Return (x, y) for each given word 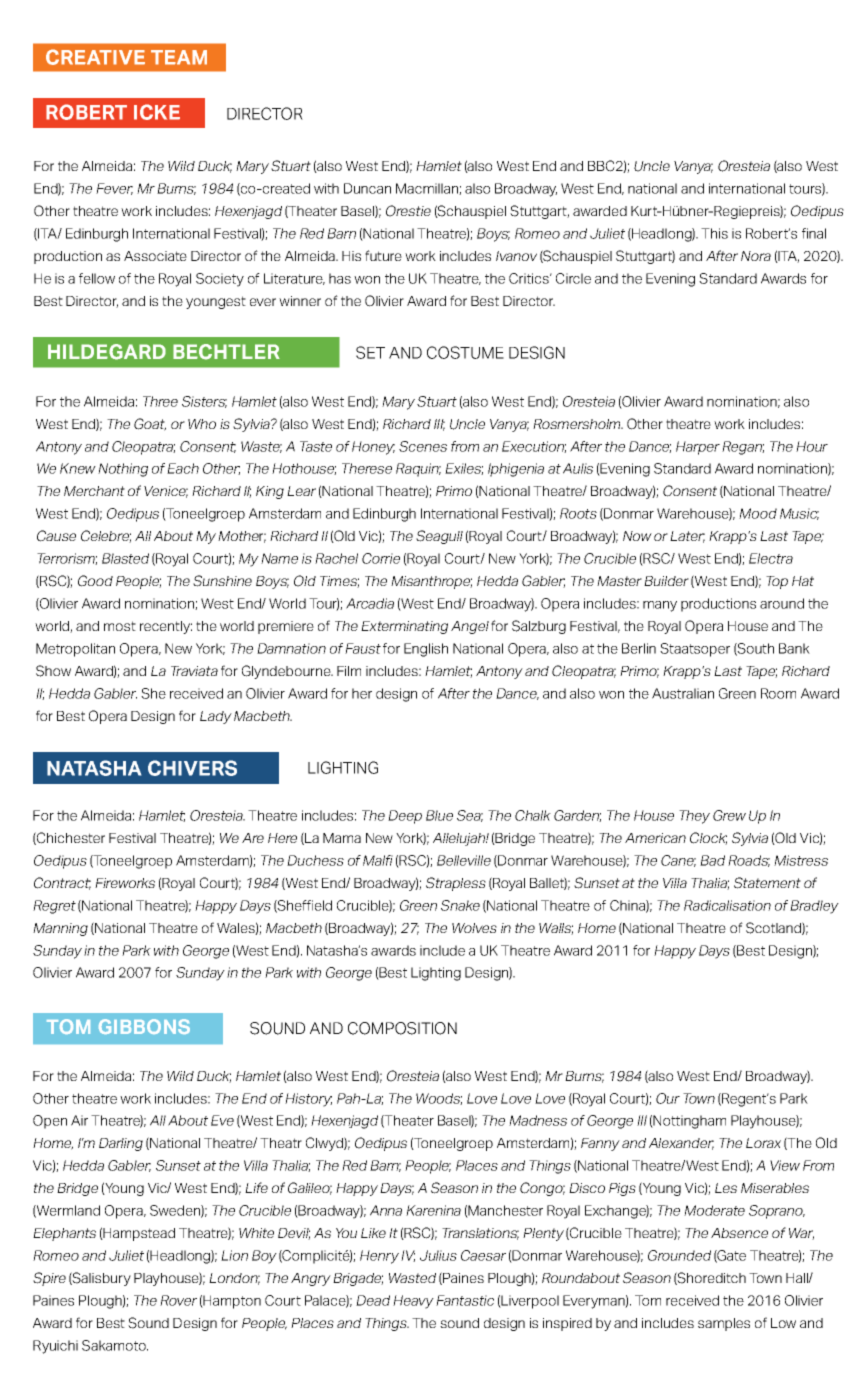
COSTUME (465, 352)
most (120, 626)
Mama (342, 838)
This (714, 233)
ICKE (157, 112)
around (782, 603)
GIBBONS (144, 1026)
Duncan (367, 188)
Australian (683, 693)
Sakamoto (115, 1345)
